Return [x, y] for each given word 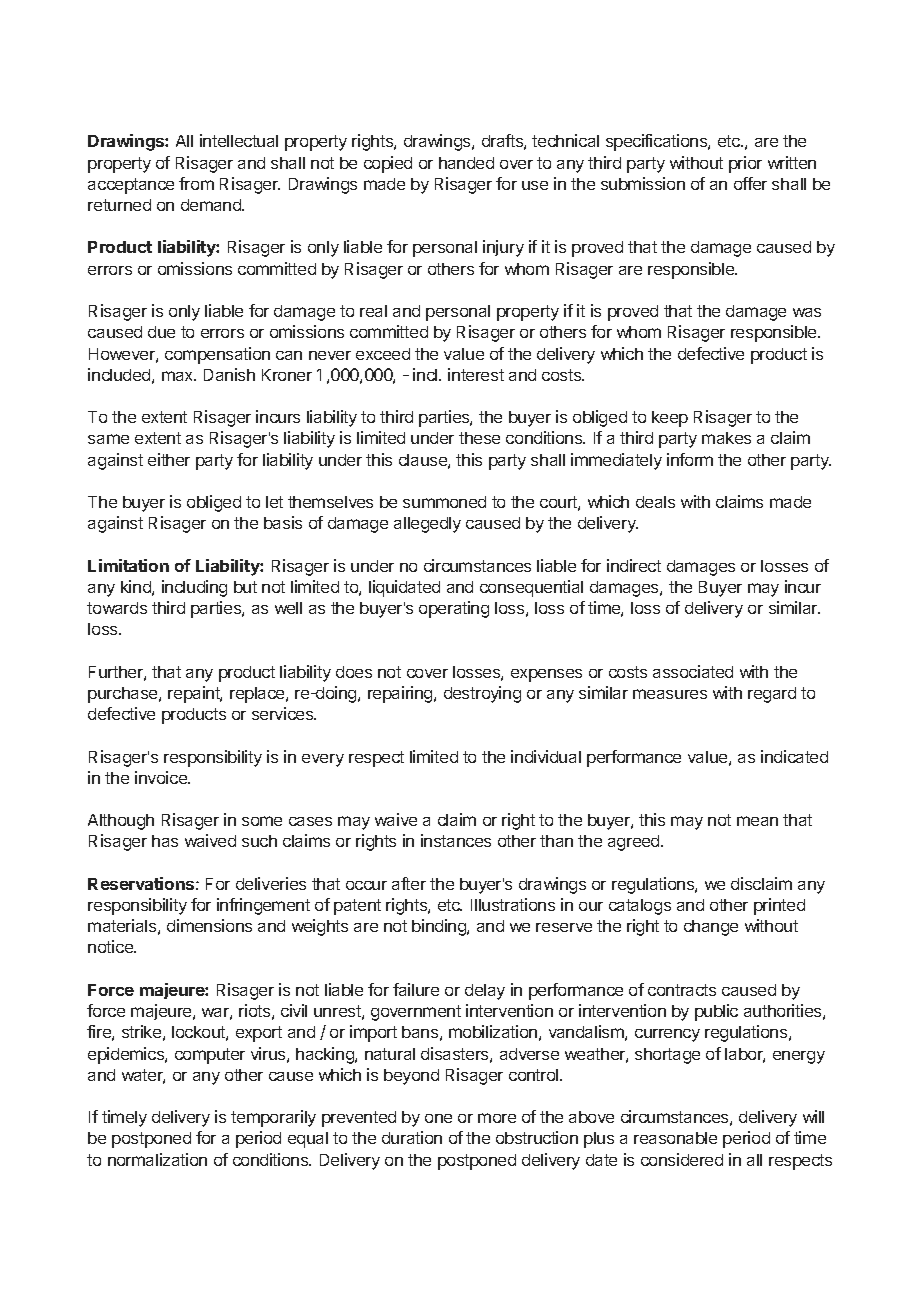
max [179, 376]
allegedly [427, 525]
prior [745, 164]
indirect [634, 565]
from [196, 183]
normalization [157, 1159]
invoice [162, 777]
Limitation [128, 565]
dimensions [209, 925]
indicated [794, 756]
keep [670, 419]
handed [466, 163]
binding [440, 927]
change [711, 928]
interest [476, 374]
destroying [482, 694]
